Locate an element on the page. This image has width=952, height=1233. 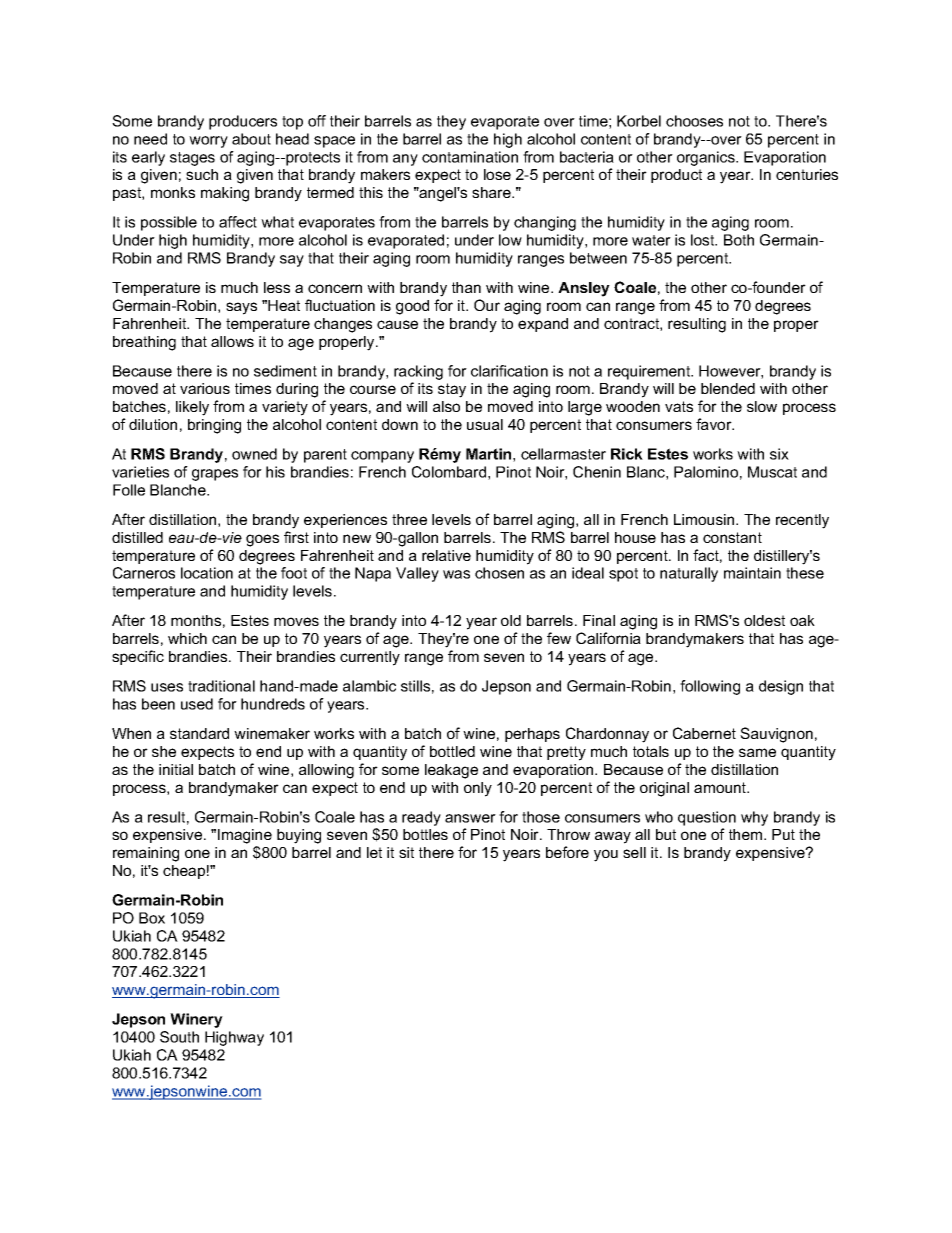
worry is located at coordinates (208, 142).
